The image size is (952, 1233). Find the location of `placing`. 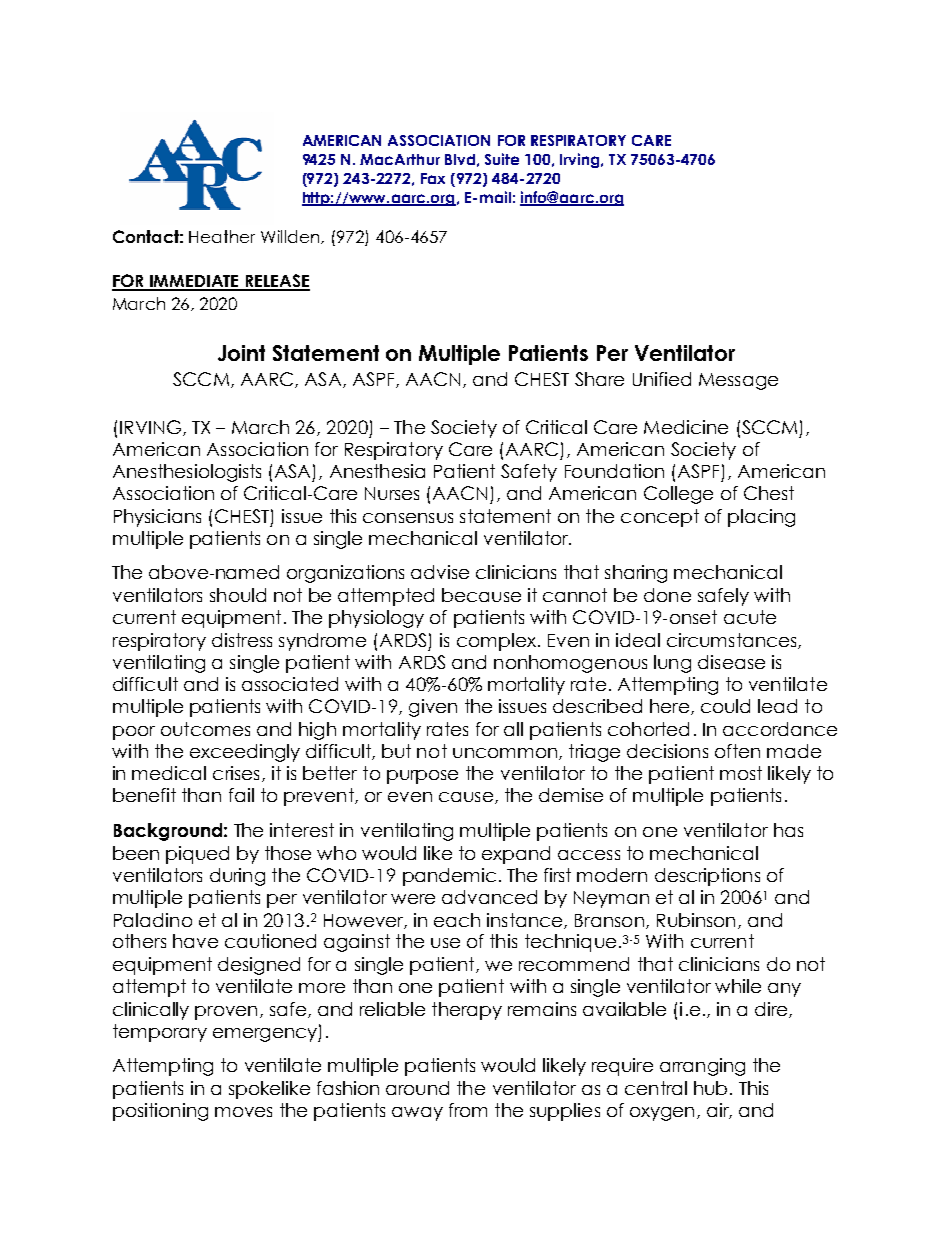

placing is located at coordinates (761, 518).
